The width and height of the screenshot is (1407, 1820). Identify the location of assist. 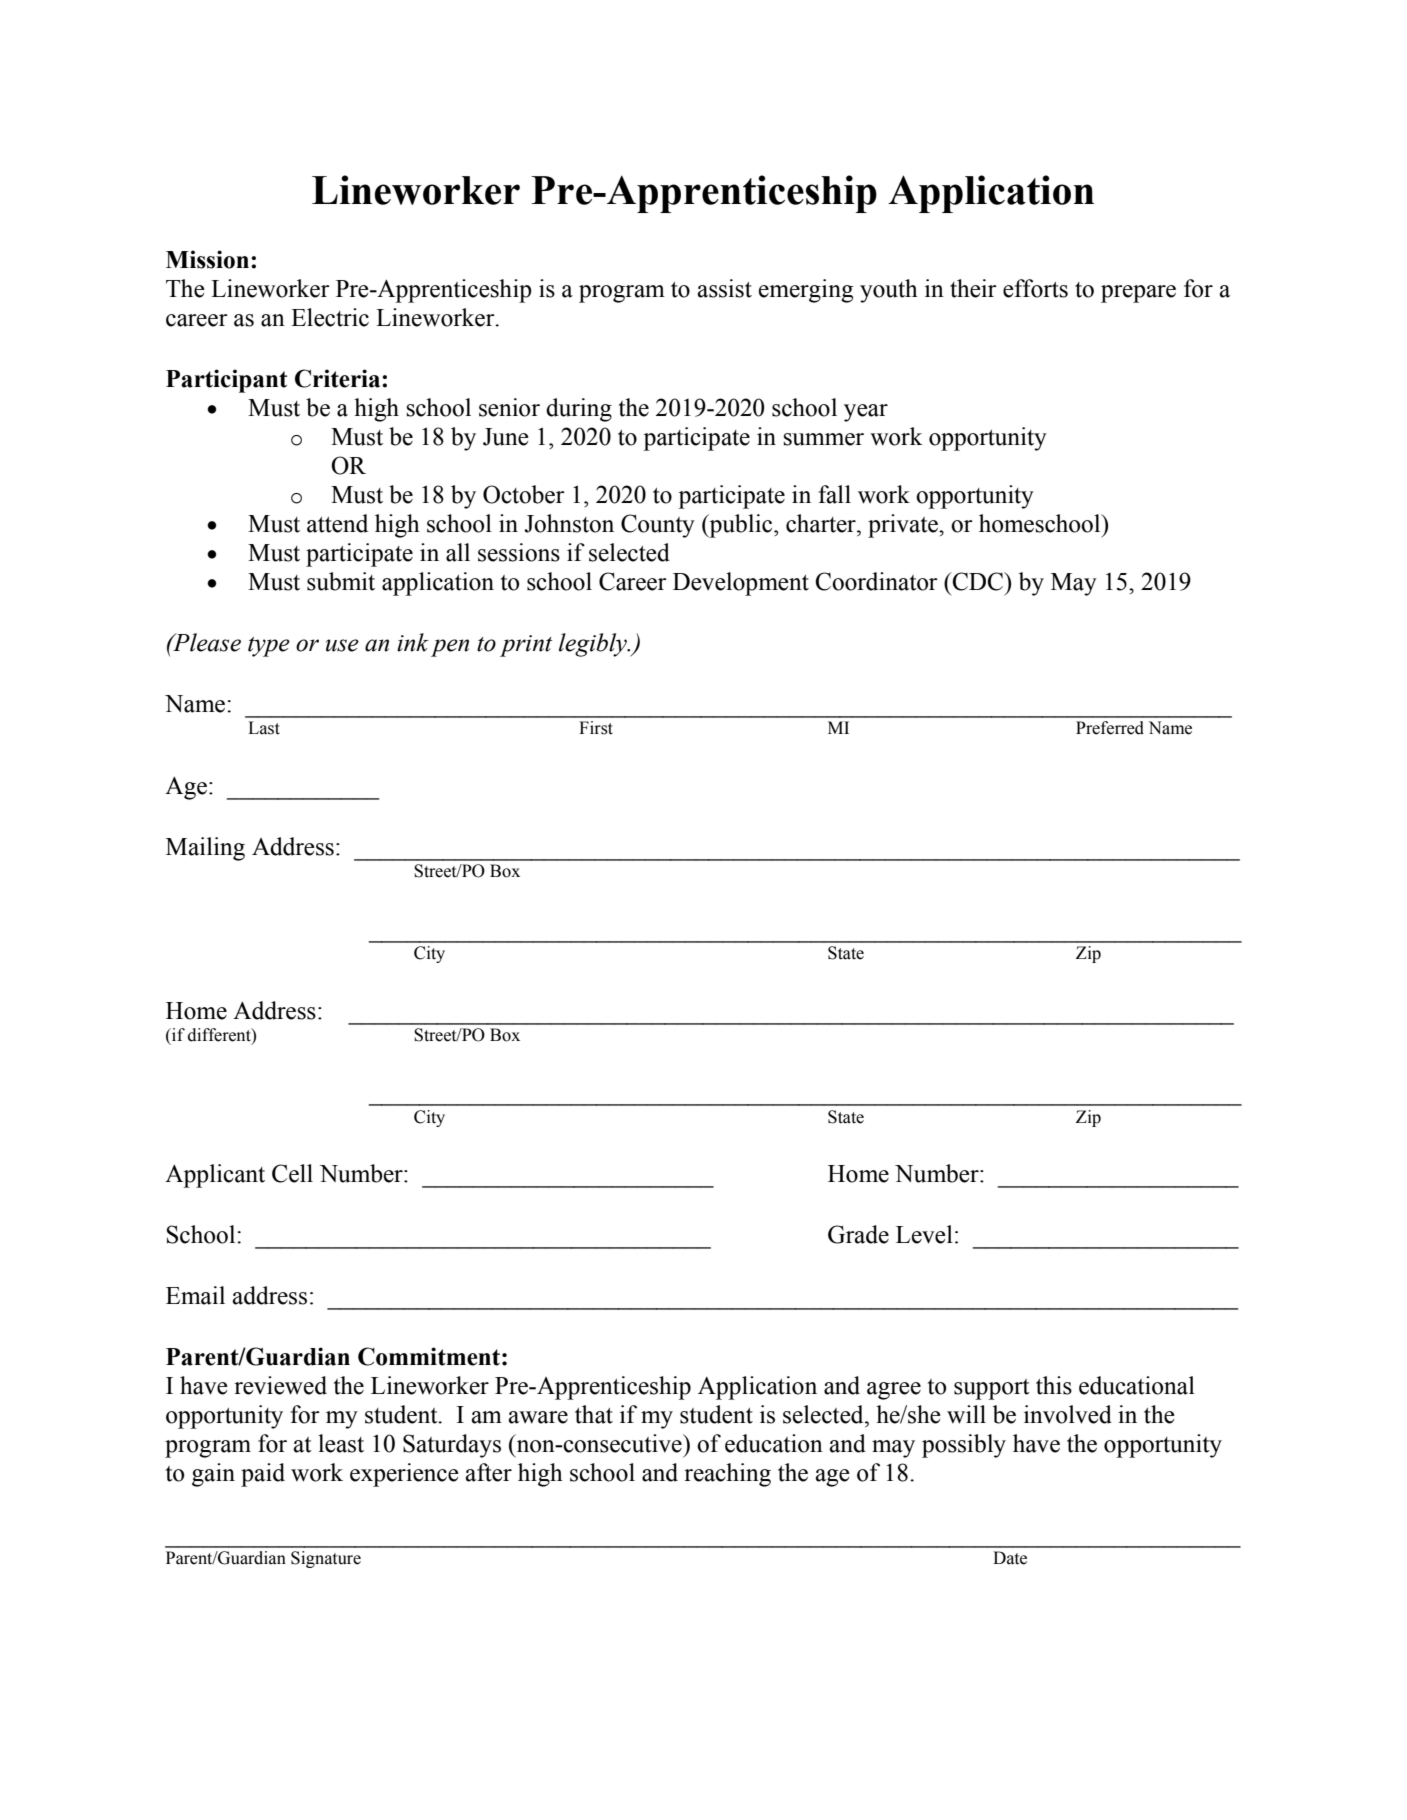
(724, 288).
